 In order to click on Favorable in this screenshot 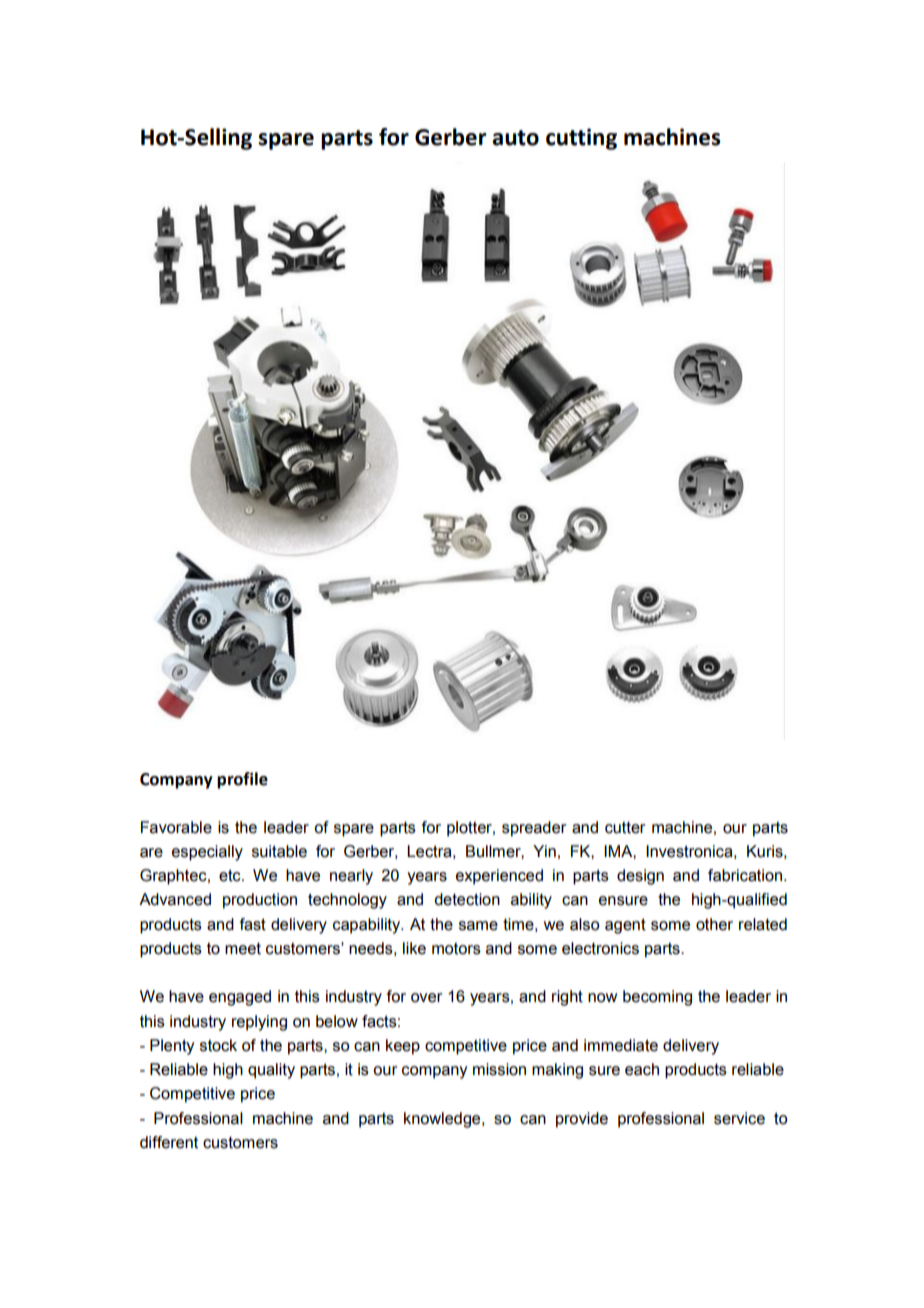, I will do `click(176, 827)`.
